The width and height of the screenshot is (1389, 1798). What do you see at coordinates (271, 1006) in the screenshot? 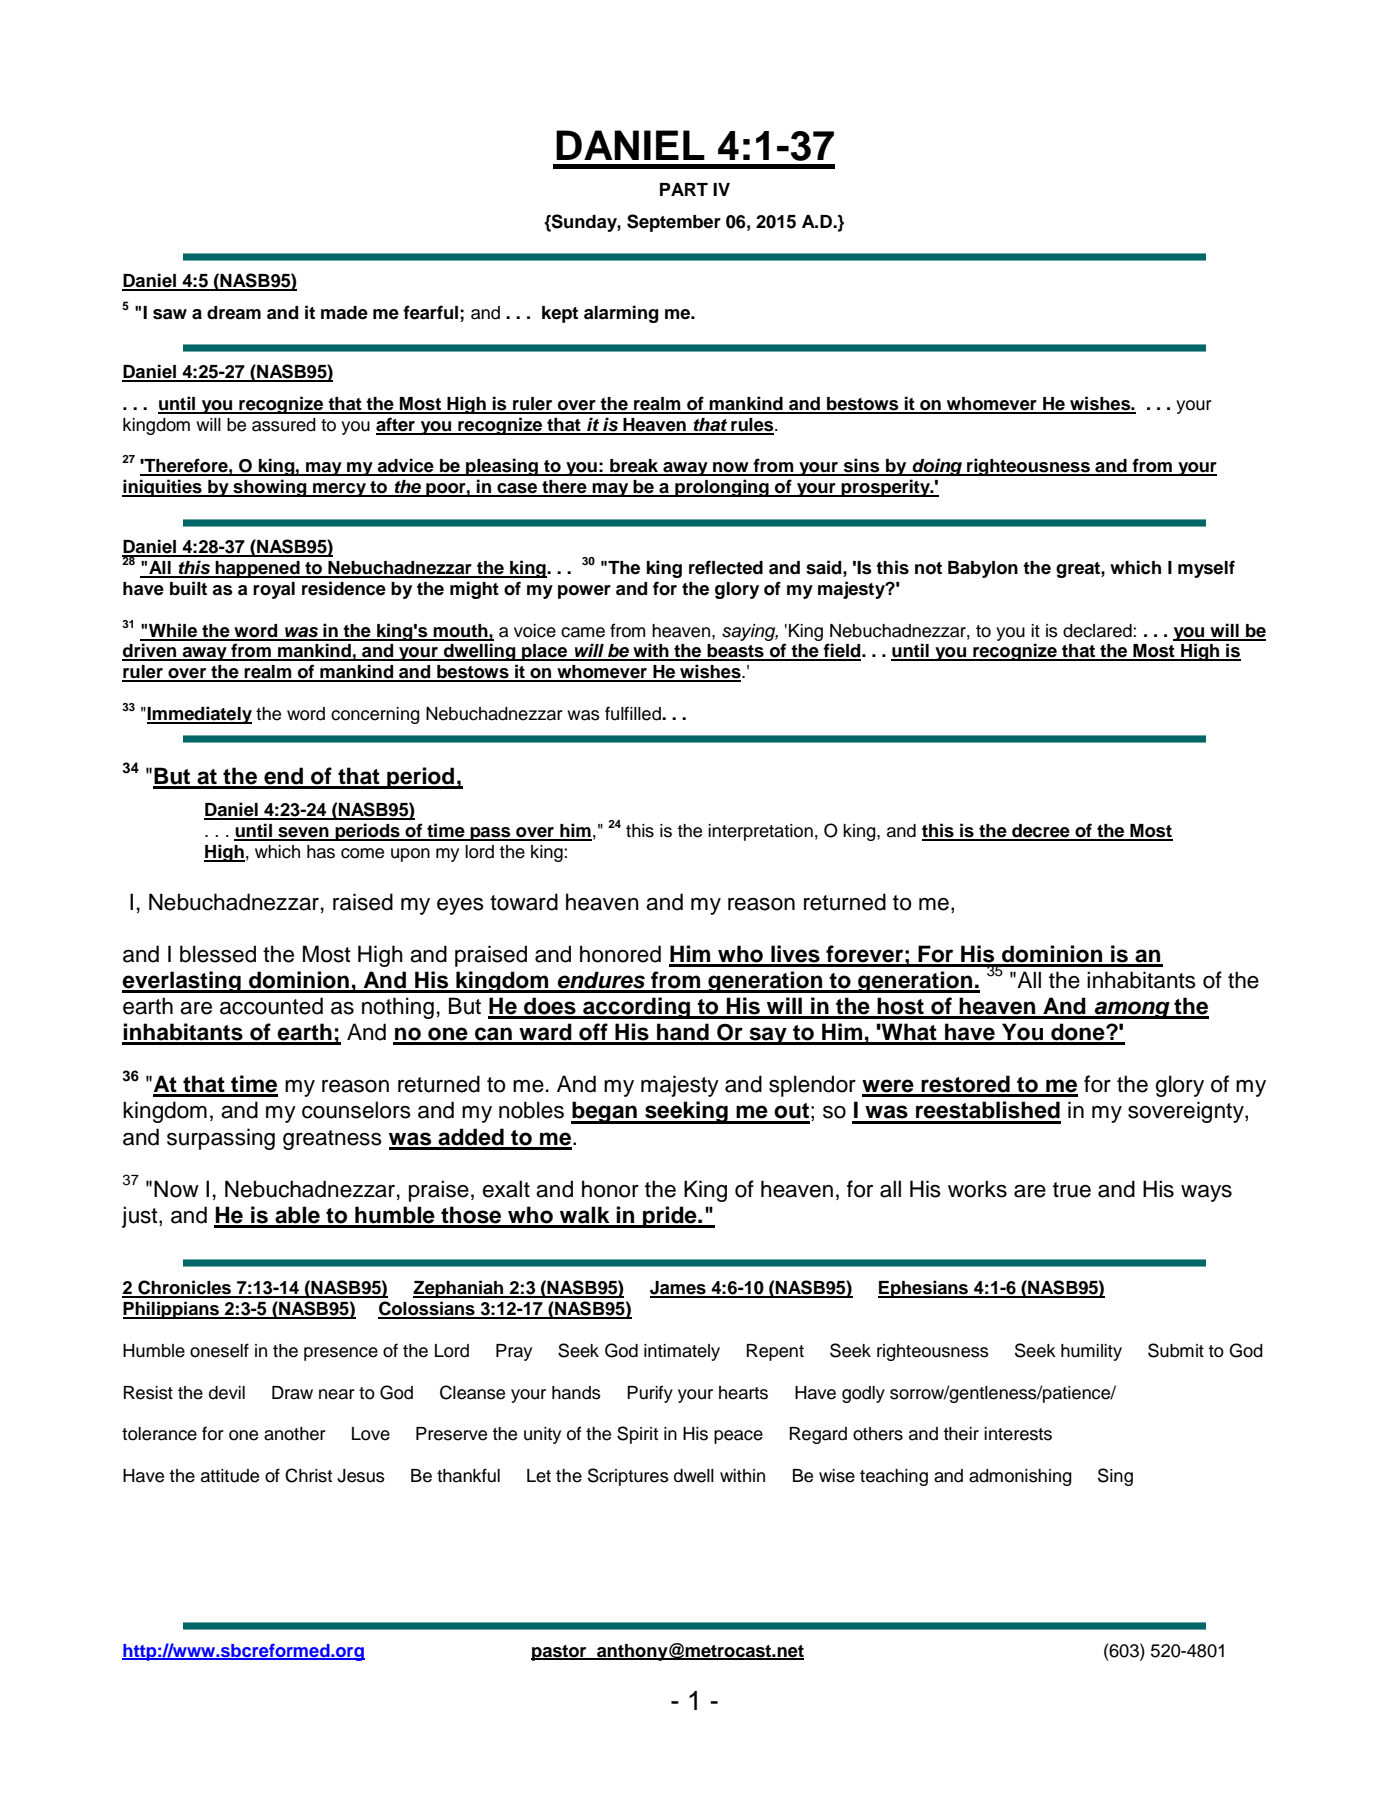
I see `accounted` at bounding box center [271, 1006].
